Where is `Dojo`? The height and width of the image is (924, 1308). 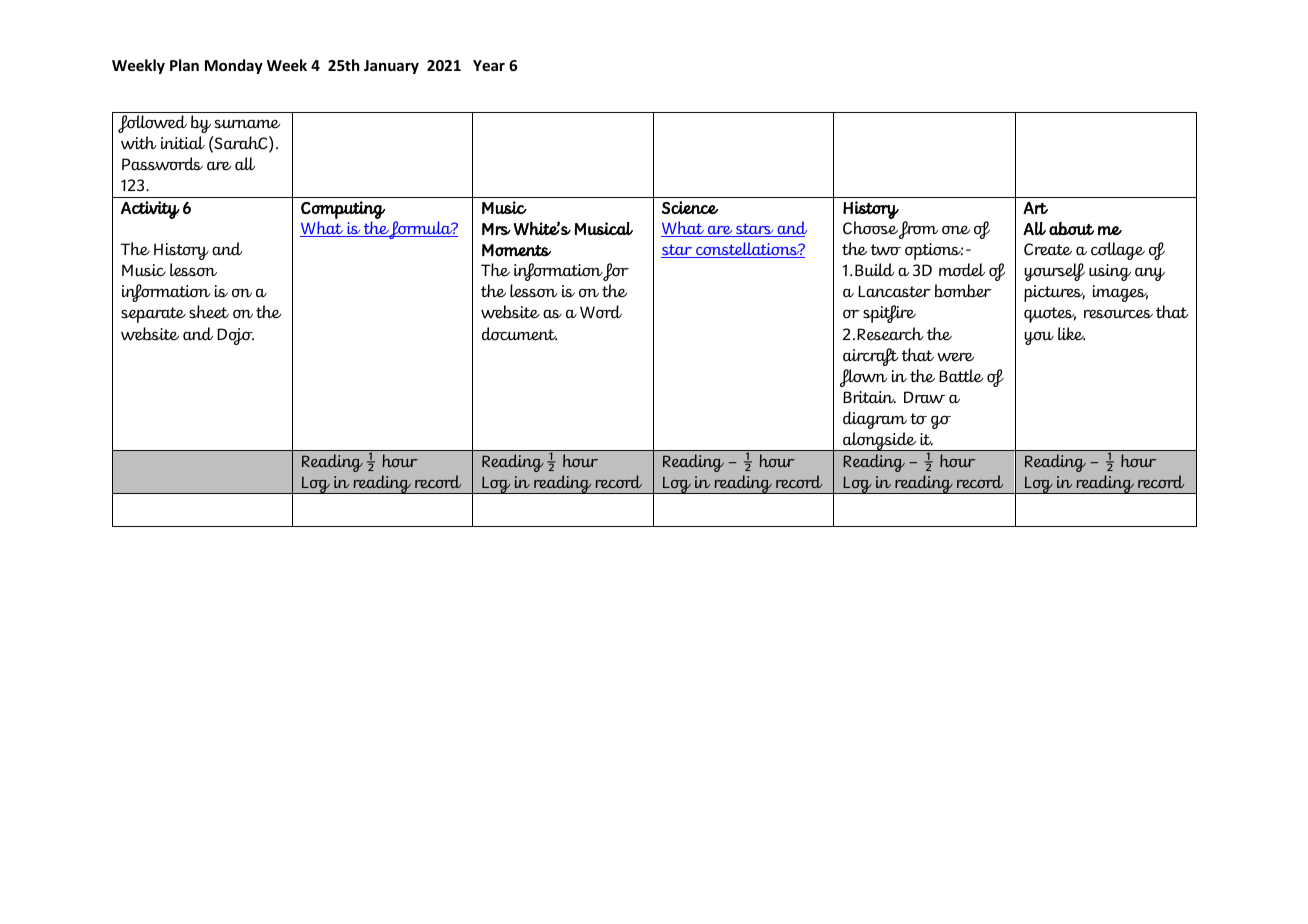 Dojo is located at coordinates (235, 336).
